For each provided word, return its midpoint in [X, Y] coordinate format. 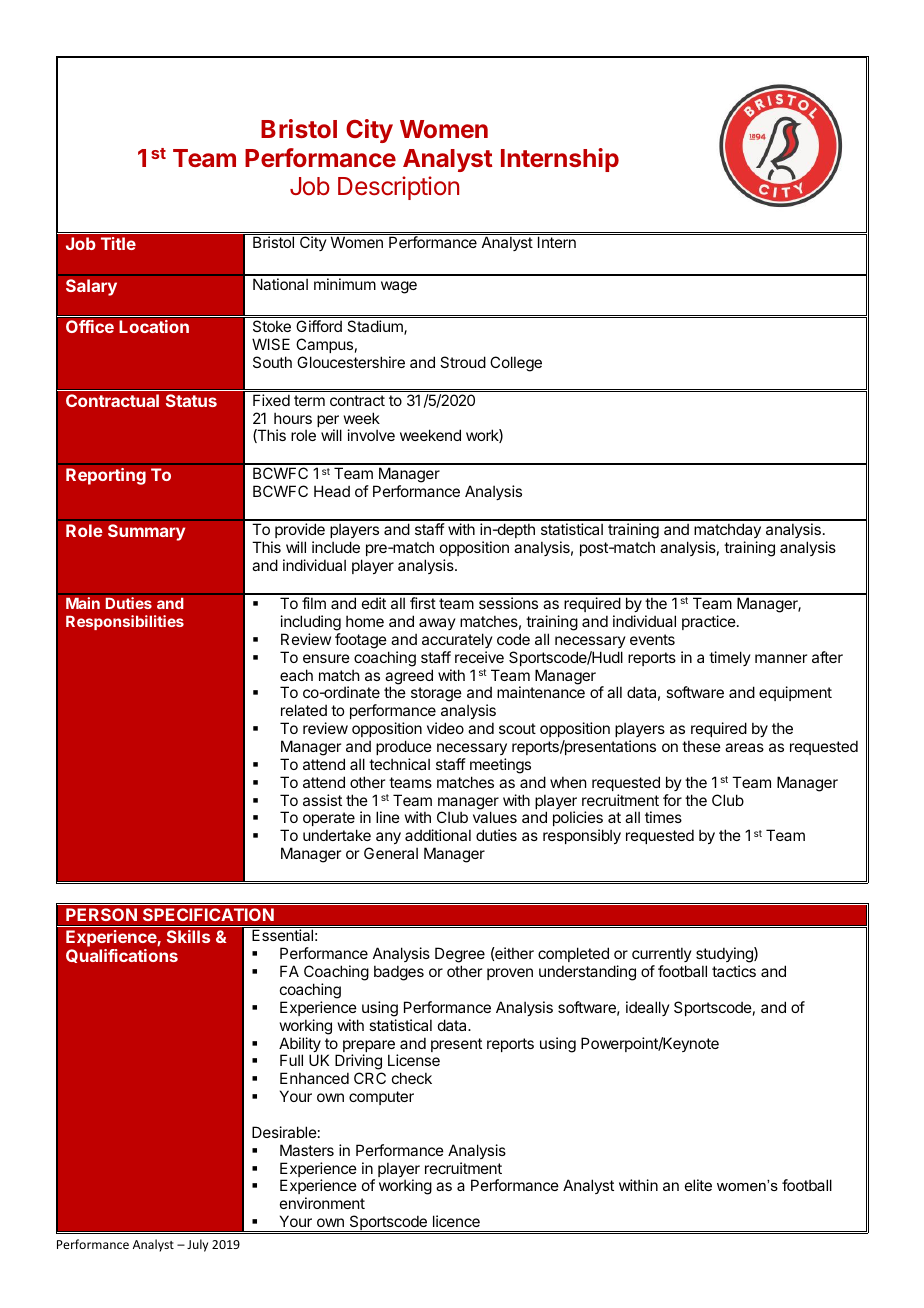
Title [118, 243]
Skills [188, 936]
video [445, 728]
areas [744, 747]
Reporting [106, 476]
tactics [734, 971]
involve [371, 435]
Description [398, 188]
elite [698, 1185]
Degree [460, 956]
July [197, 1245]
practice [709, 622]
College [516, 364]
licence [456, 1221]
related [304, 710]
